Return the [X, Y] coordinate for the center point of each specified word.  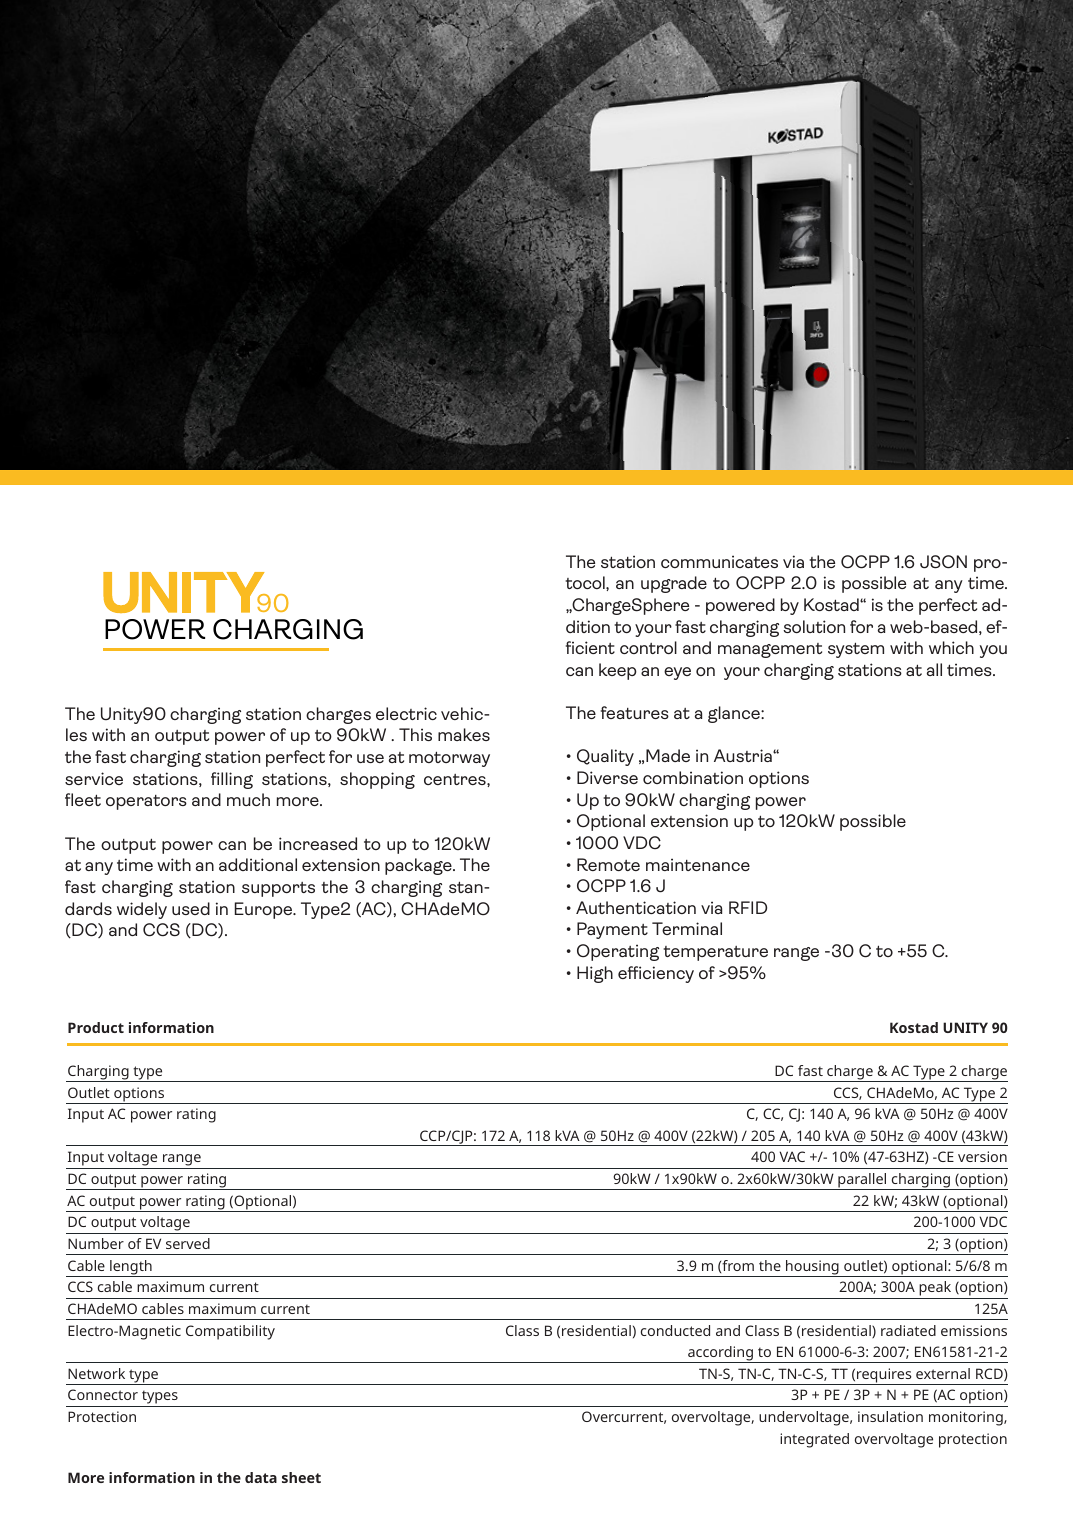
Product [96, 1027]
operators [146, 802]
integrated [814, 1440]
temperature [715, 953]
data [261, 1477]
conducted [675, 1330]
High [595, 974]
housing [812, 1268]
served [188, 1243]
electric [406, 713]
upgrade [674, 584]
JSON [943, 562]
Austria [744, 755]
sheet [301, 1477]
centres [456, 779]
